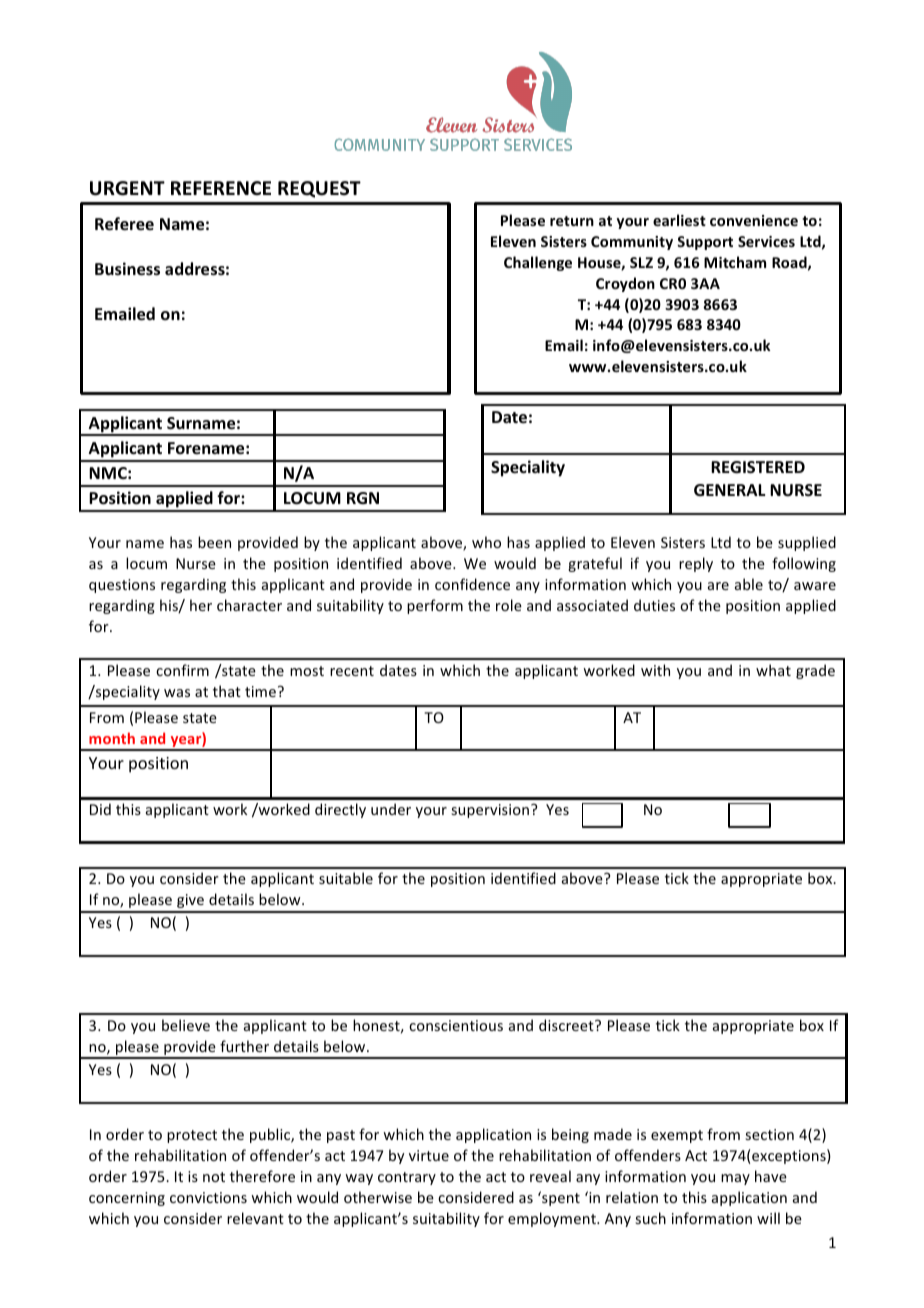 This image has height=1308, width=924. Describe the element at coordinates (407, 1178) in the image. I see `contrary` at that location.
